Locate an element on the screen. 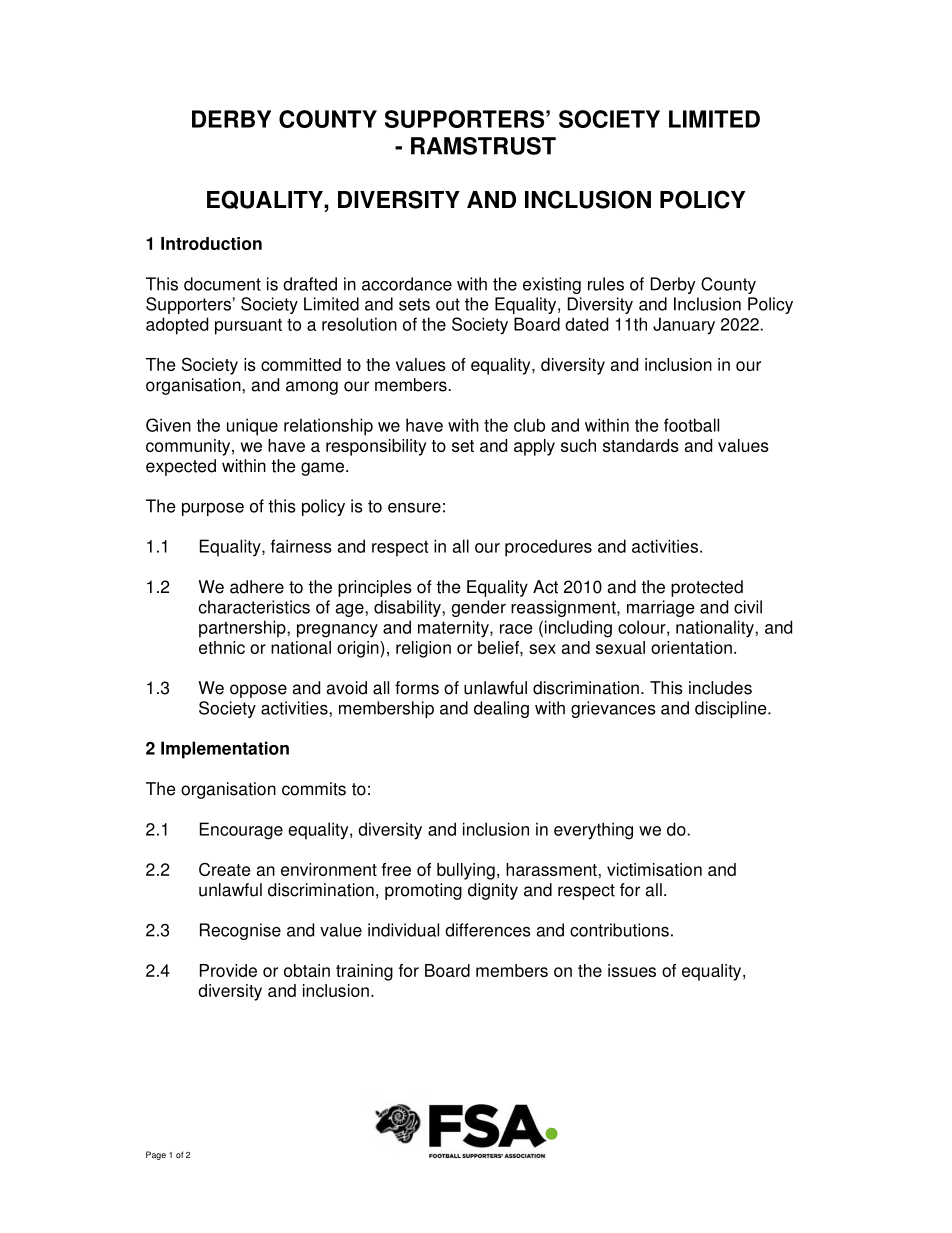 This screenshot has height=1233, width=952. promoting is located at coordinates (423, 891).
